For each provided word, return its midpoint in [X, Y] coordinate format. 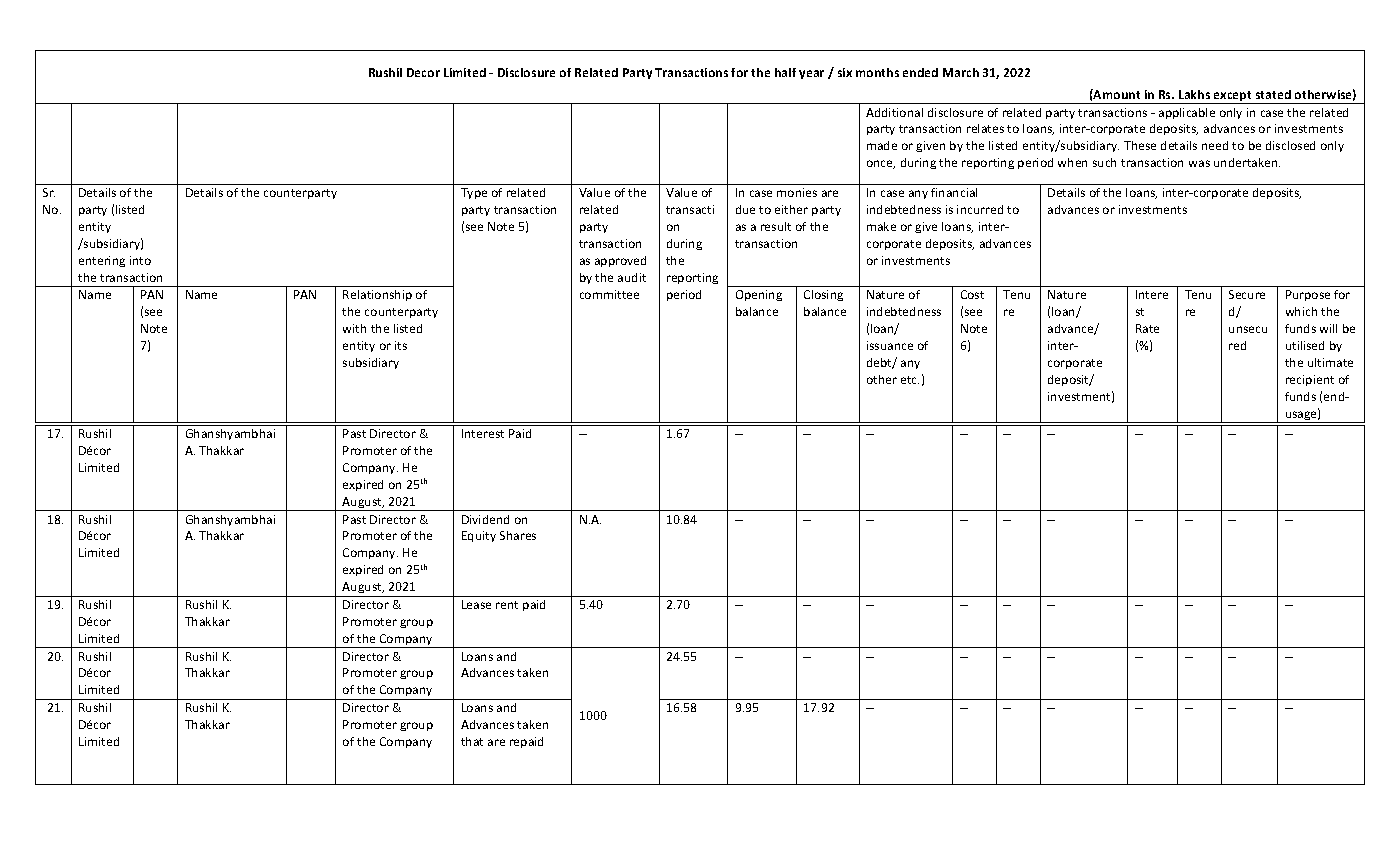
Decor [423, 72]
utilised [1305, 345]
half [785, 72]
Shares [518, 535]
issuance [890, 345]
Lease [476, 604]
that [472, 741]
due [745, 209]
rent [507, 605]
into [140, 260]
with [354, 328]
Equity [479, 536]
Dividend [485, 519]
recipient [1310, 380]
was [1199, 163]
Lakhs [1194, 94]
